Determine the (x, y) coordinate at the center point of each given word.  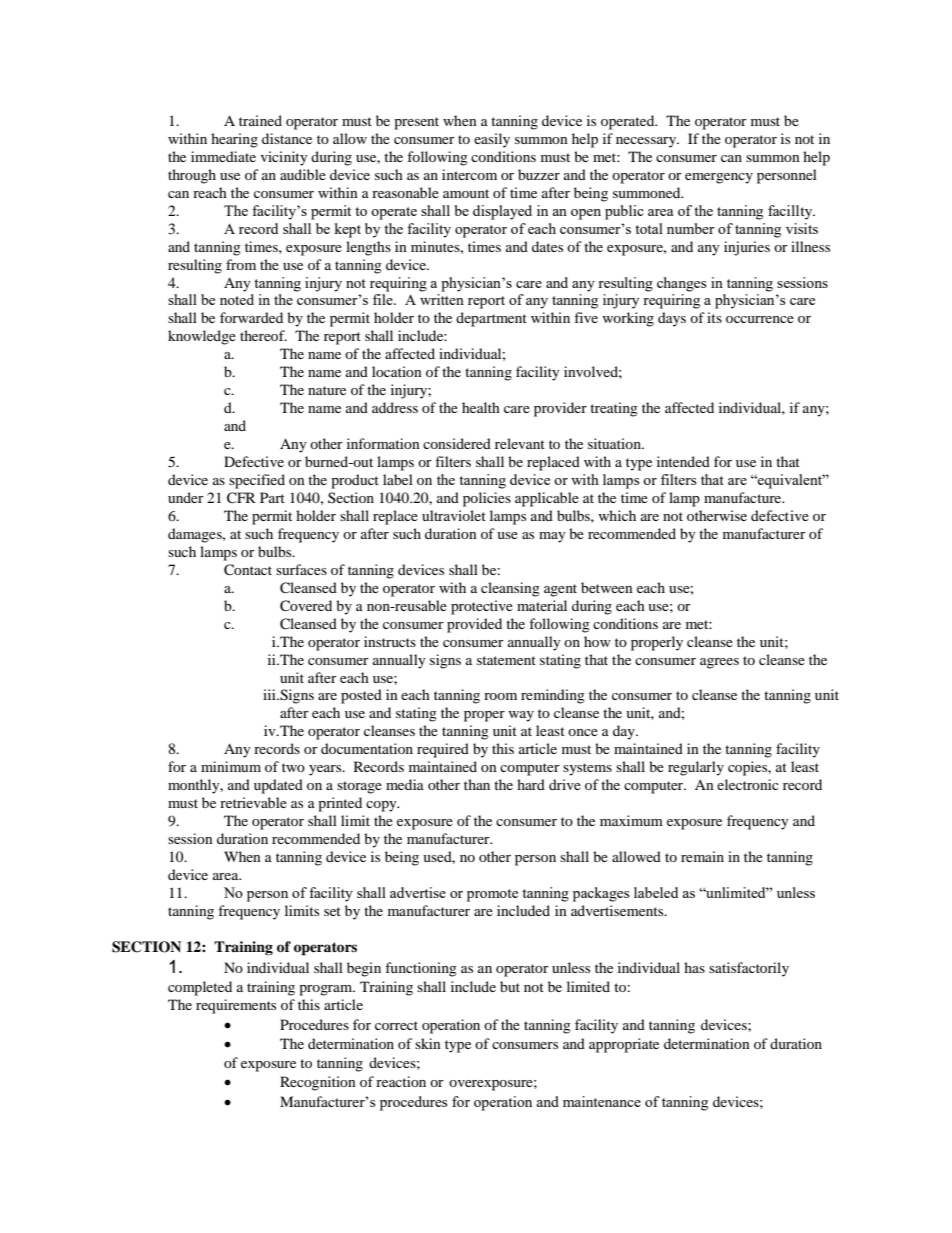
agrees (719, 663)
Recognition (318, 1083)
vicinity (284, 158)
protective (482, 607)
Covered (306, 606)
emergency (719, 178)
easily (492, 140)
